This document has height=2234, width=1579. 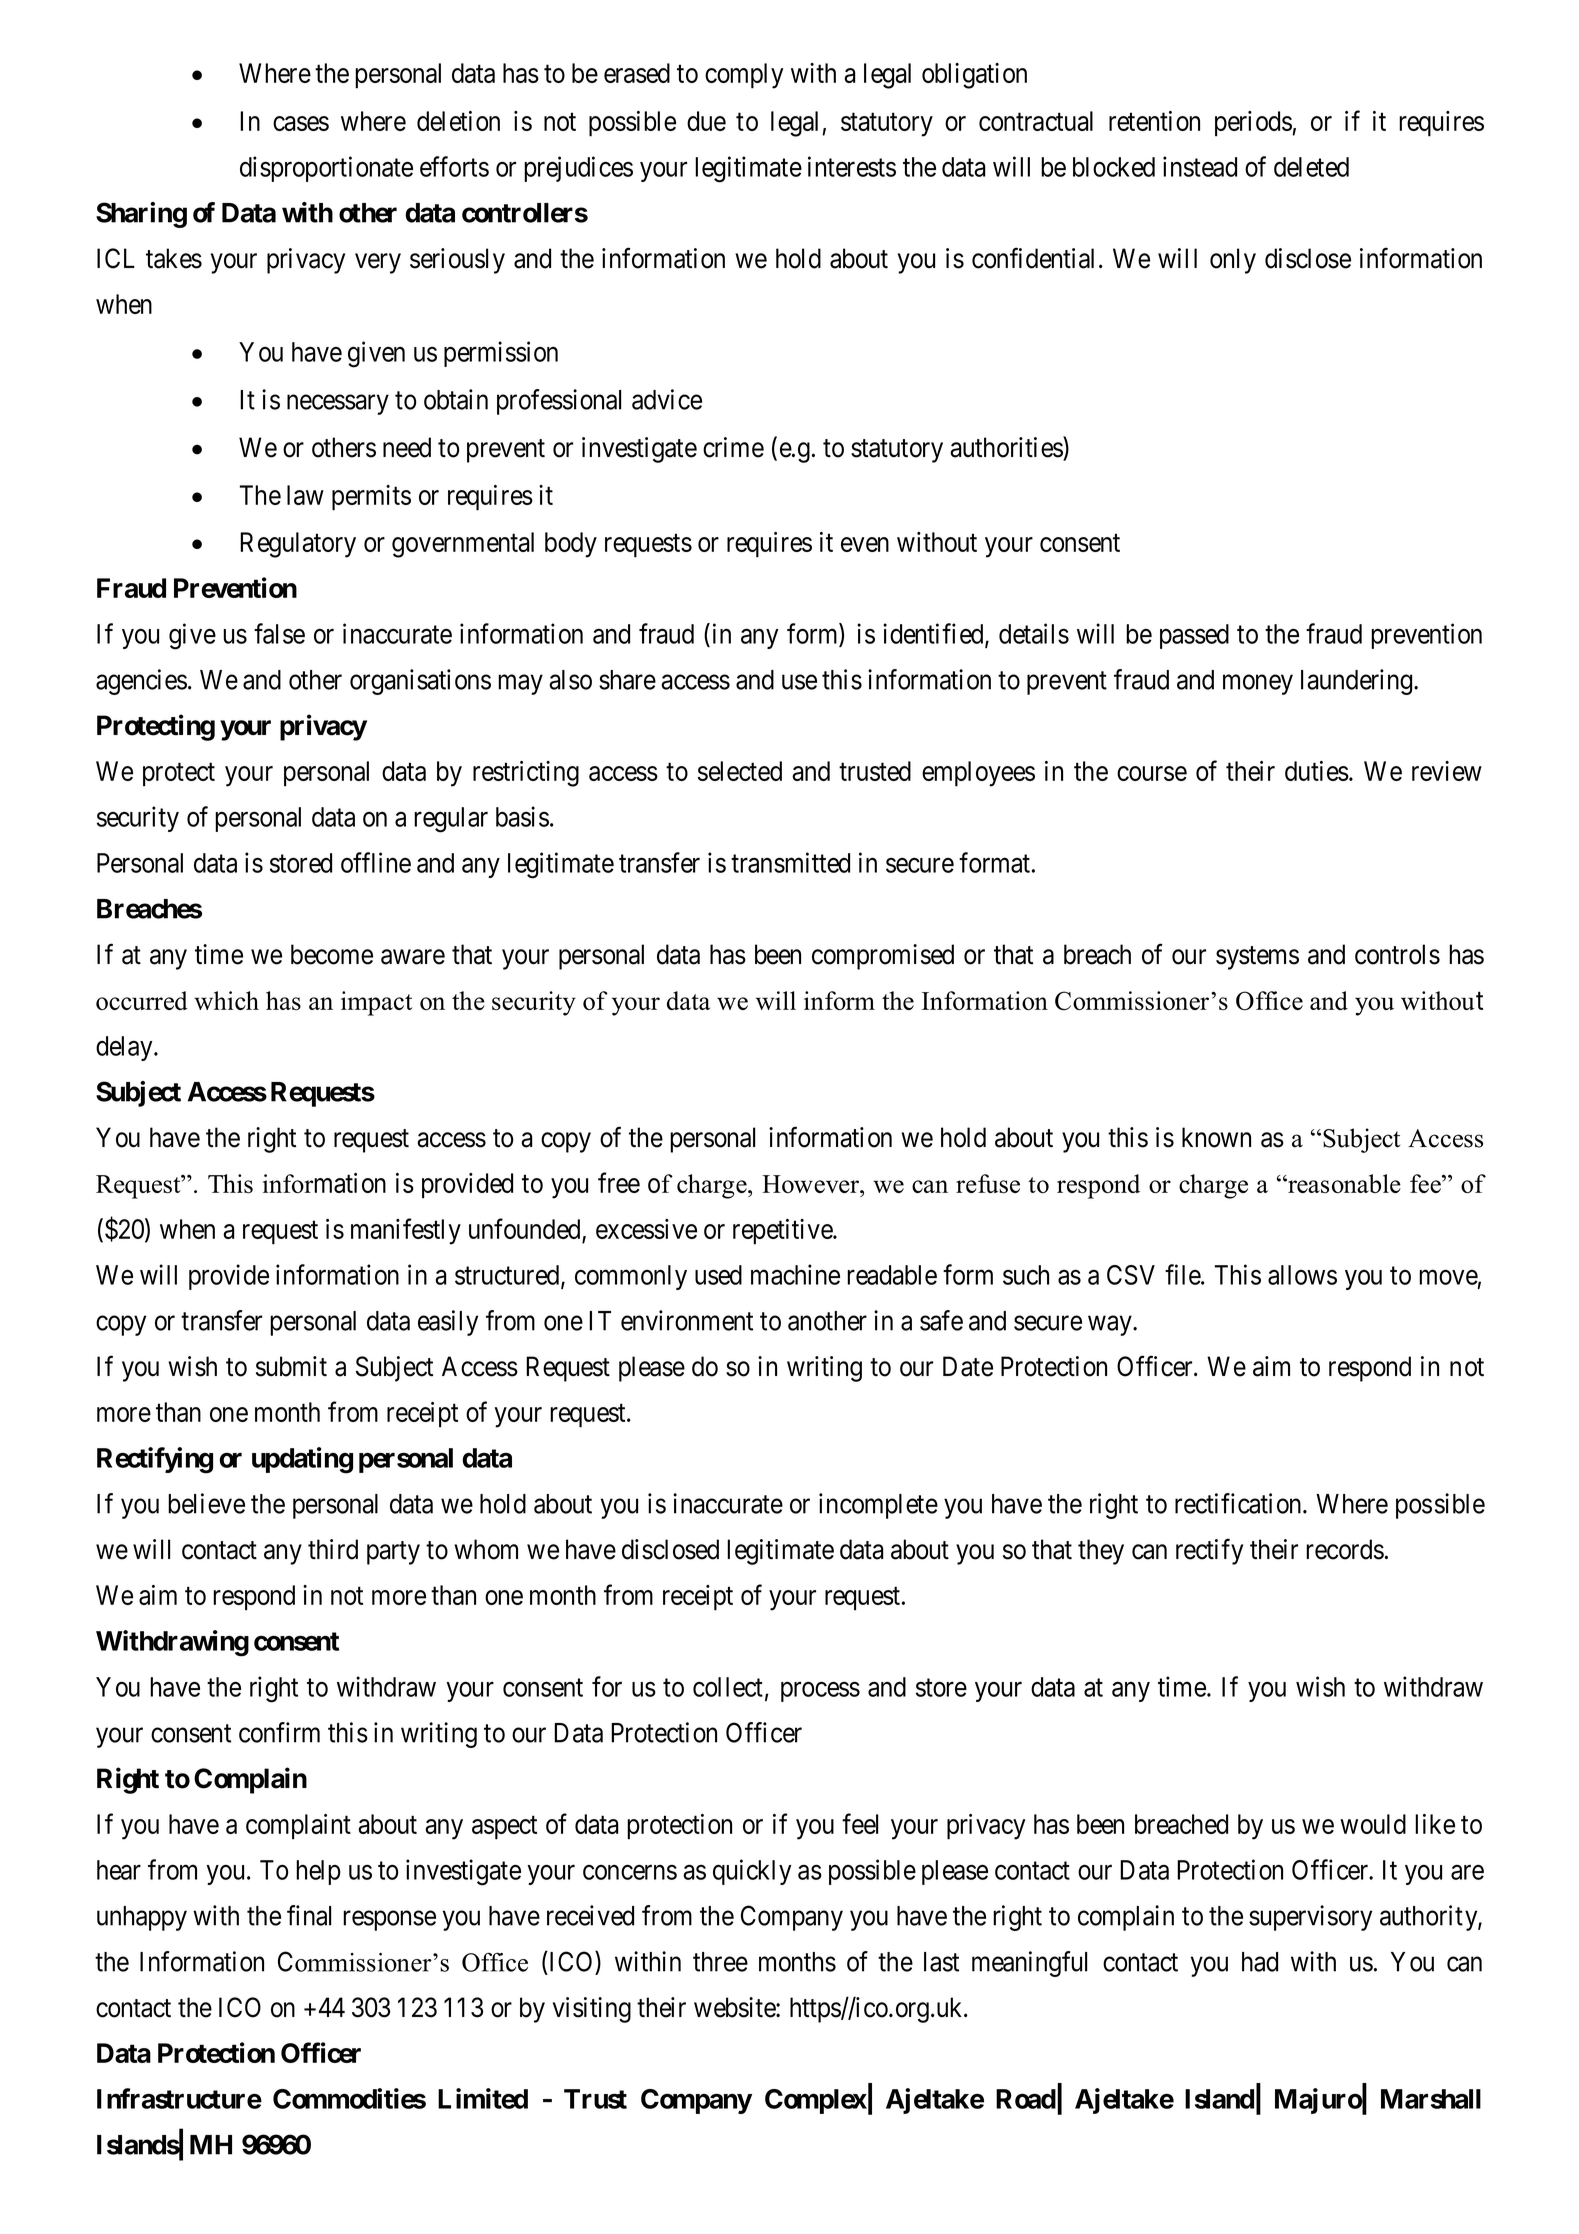 I want to click on duties, so click(x=1317, y=771).
